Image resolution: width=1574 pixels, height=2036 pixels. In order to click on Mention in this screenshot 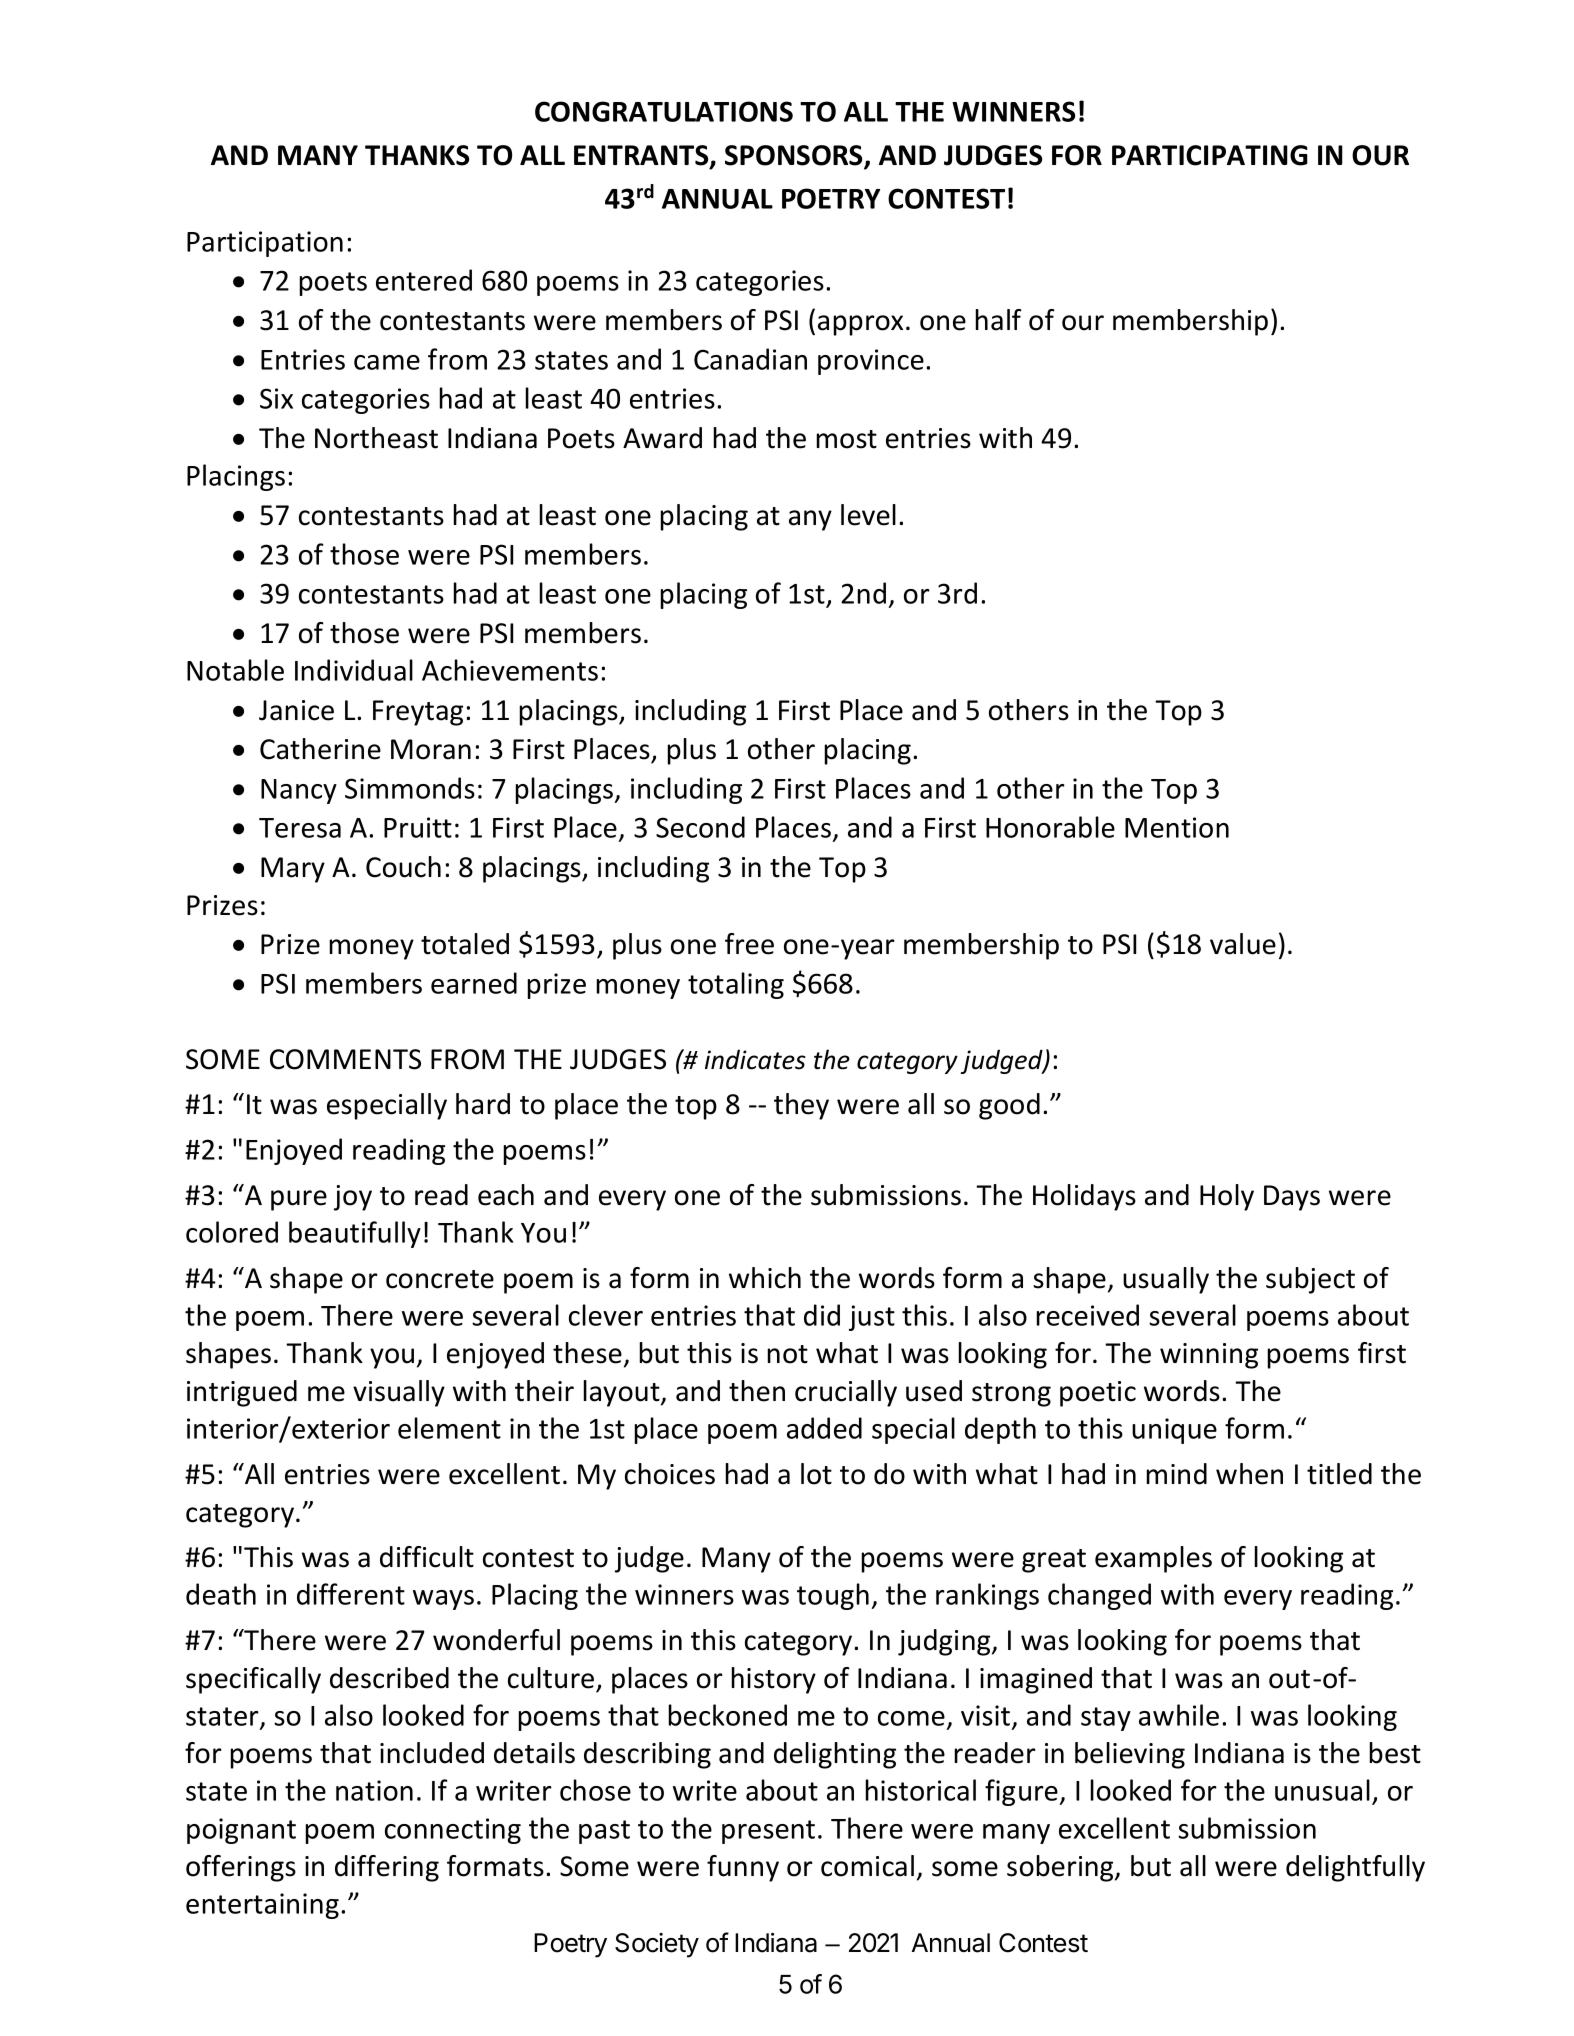, I will do `click(1177, 827)`.
